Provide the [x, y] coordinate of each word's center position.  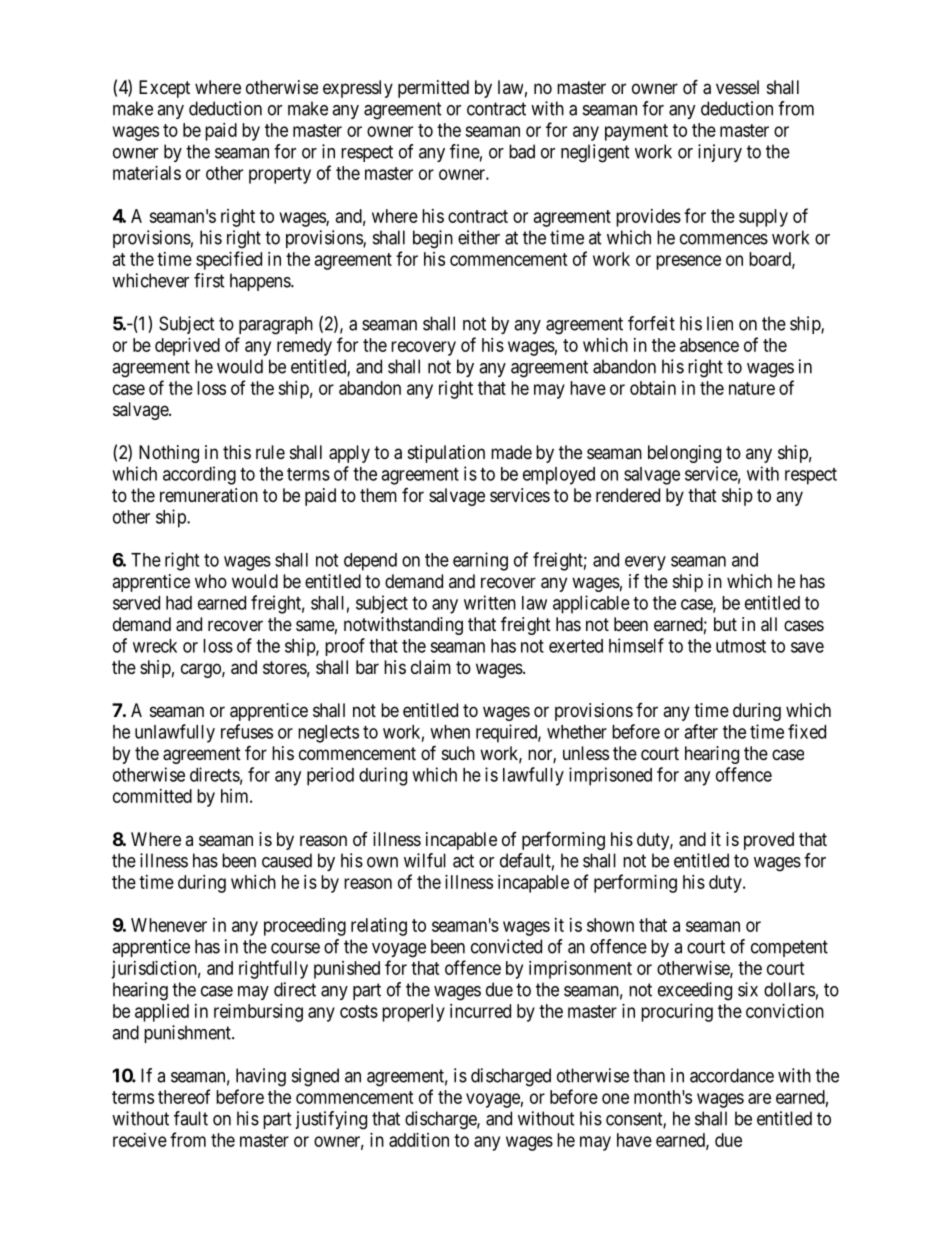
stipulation [446, 454]
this [237, 452]
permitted [433, 89]
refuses [247, 731]
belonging [684, 454]
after [701, 731]
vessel [737, 87]
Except [164, 89]
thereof [184, 1096]
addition [419, 1140]
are [759, 1098]
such [458, 753]
